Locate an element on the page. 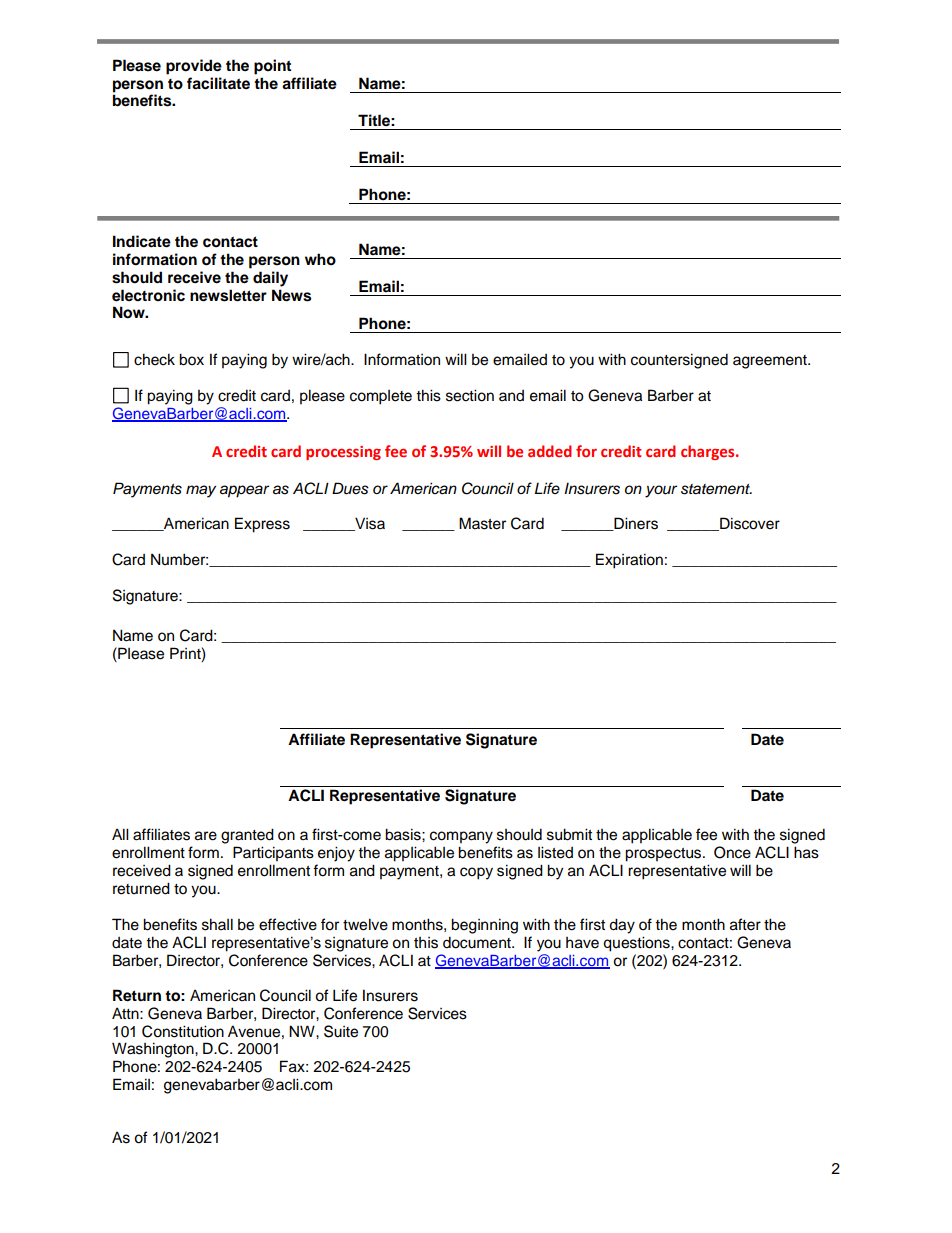 The image size is (952, 1233). point is located at coordinates (272, 67).
